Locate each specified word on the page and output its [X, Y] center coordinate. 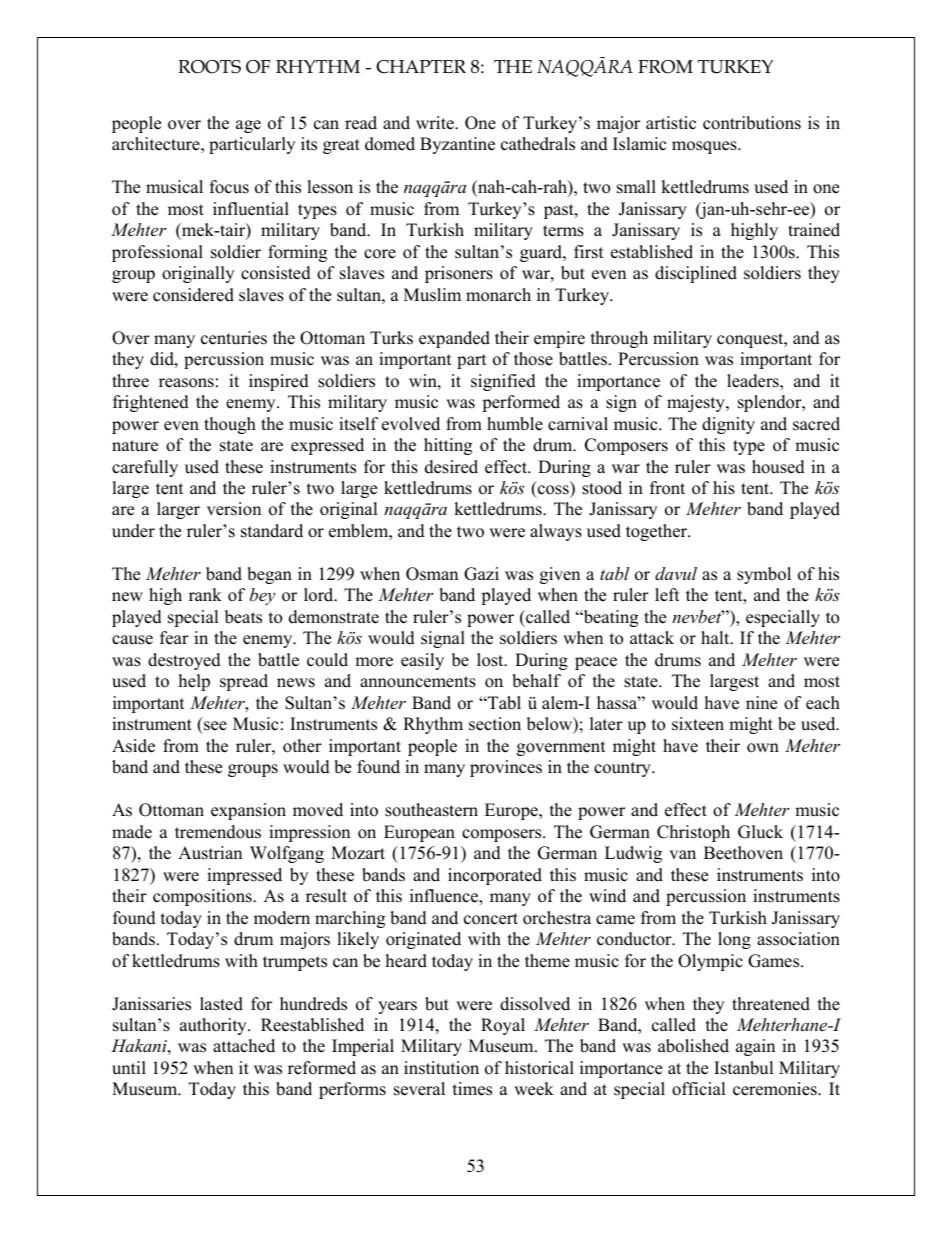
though [230, 425]
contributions [752, 123]
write [436, 123]
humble [515, 424]
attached [244, 1046]
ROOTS [209, 67]
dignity [728, 425]
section [495, 724]
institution [441, 1068]
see [215, 726]
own [763, 748]
